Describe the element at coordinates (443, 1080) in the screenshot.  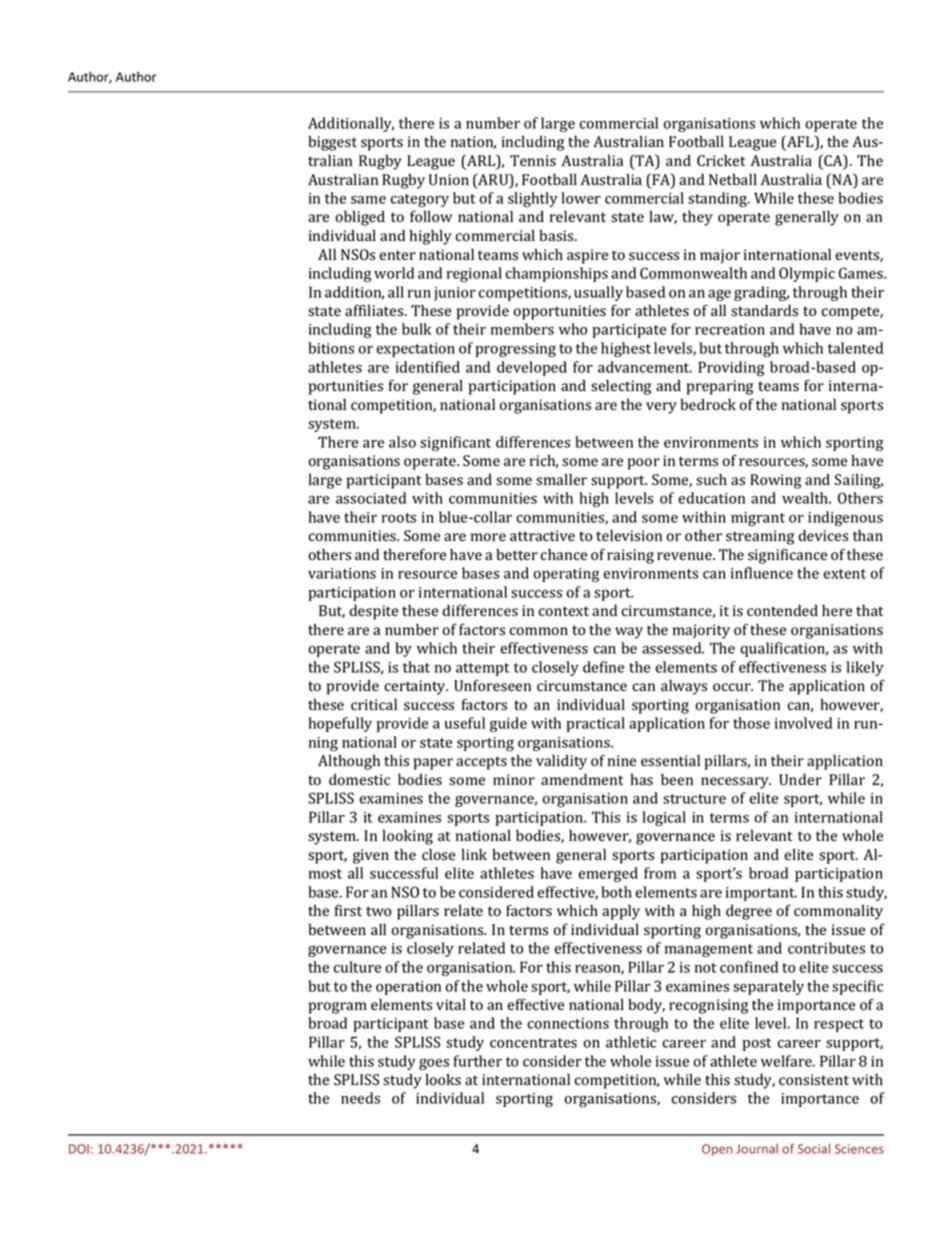
I see `looks` at that location.
